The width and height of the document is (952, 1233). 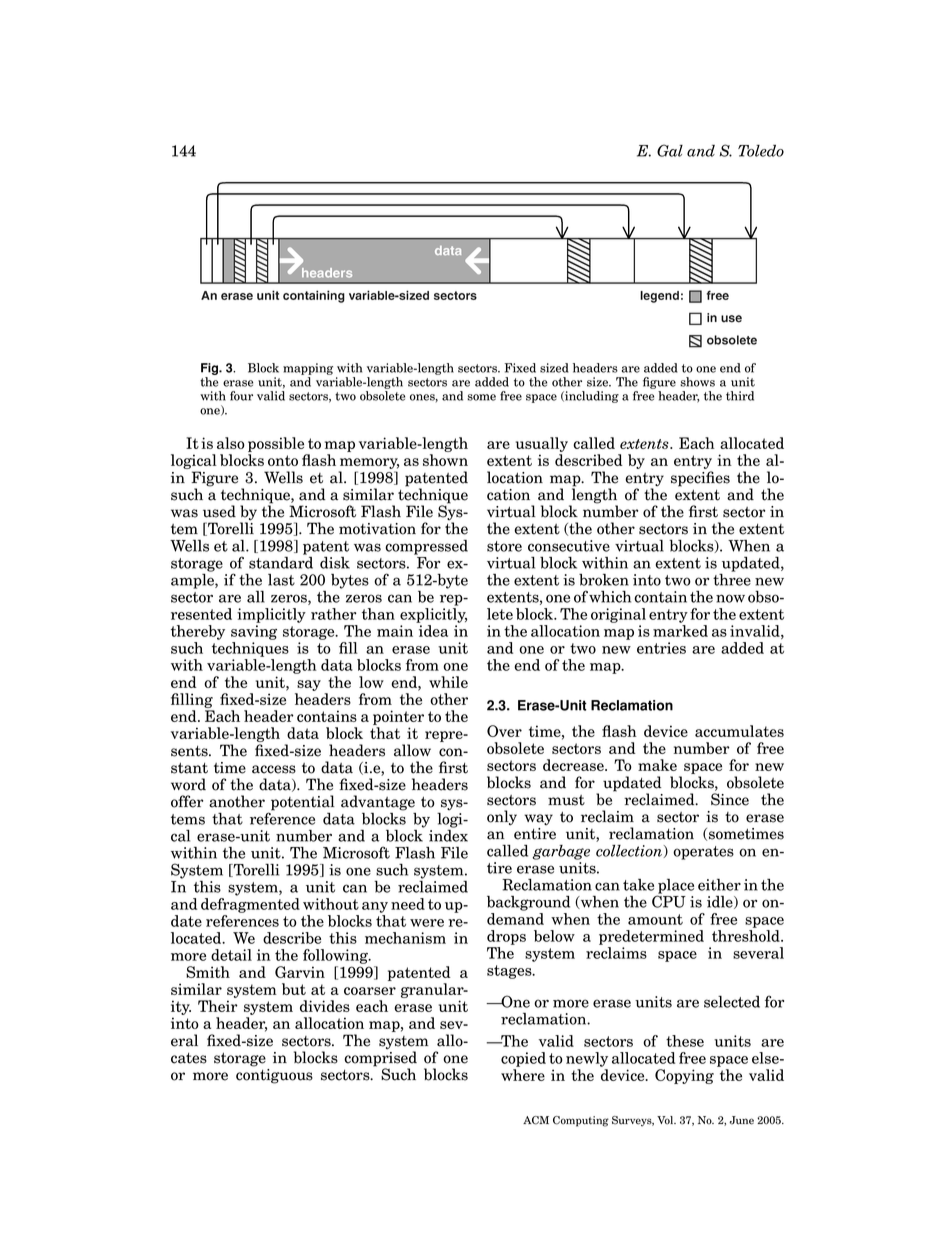 I want to click on mapping, so click(x=308, y=369).
